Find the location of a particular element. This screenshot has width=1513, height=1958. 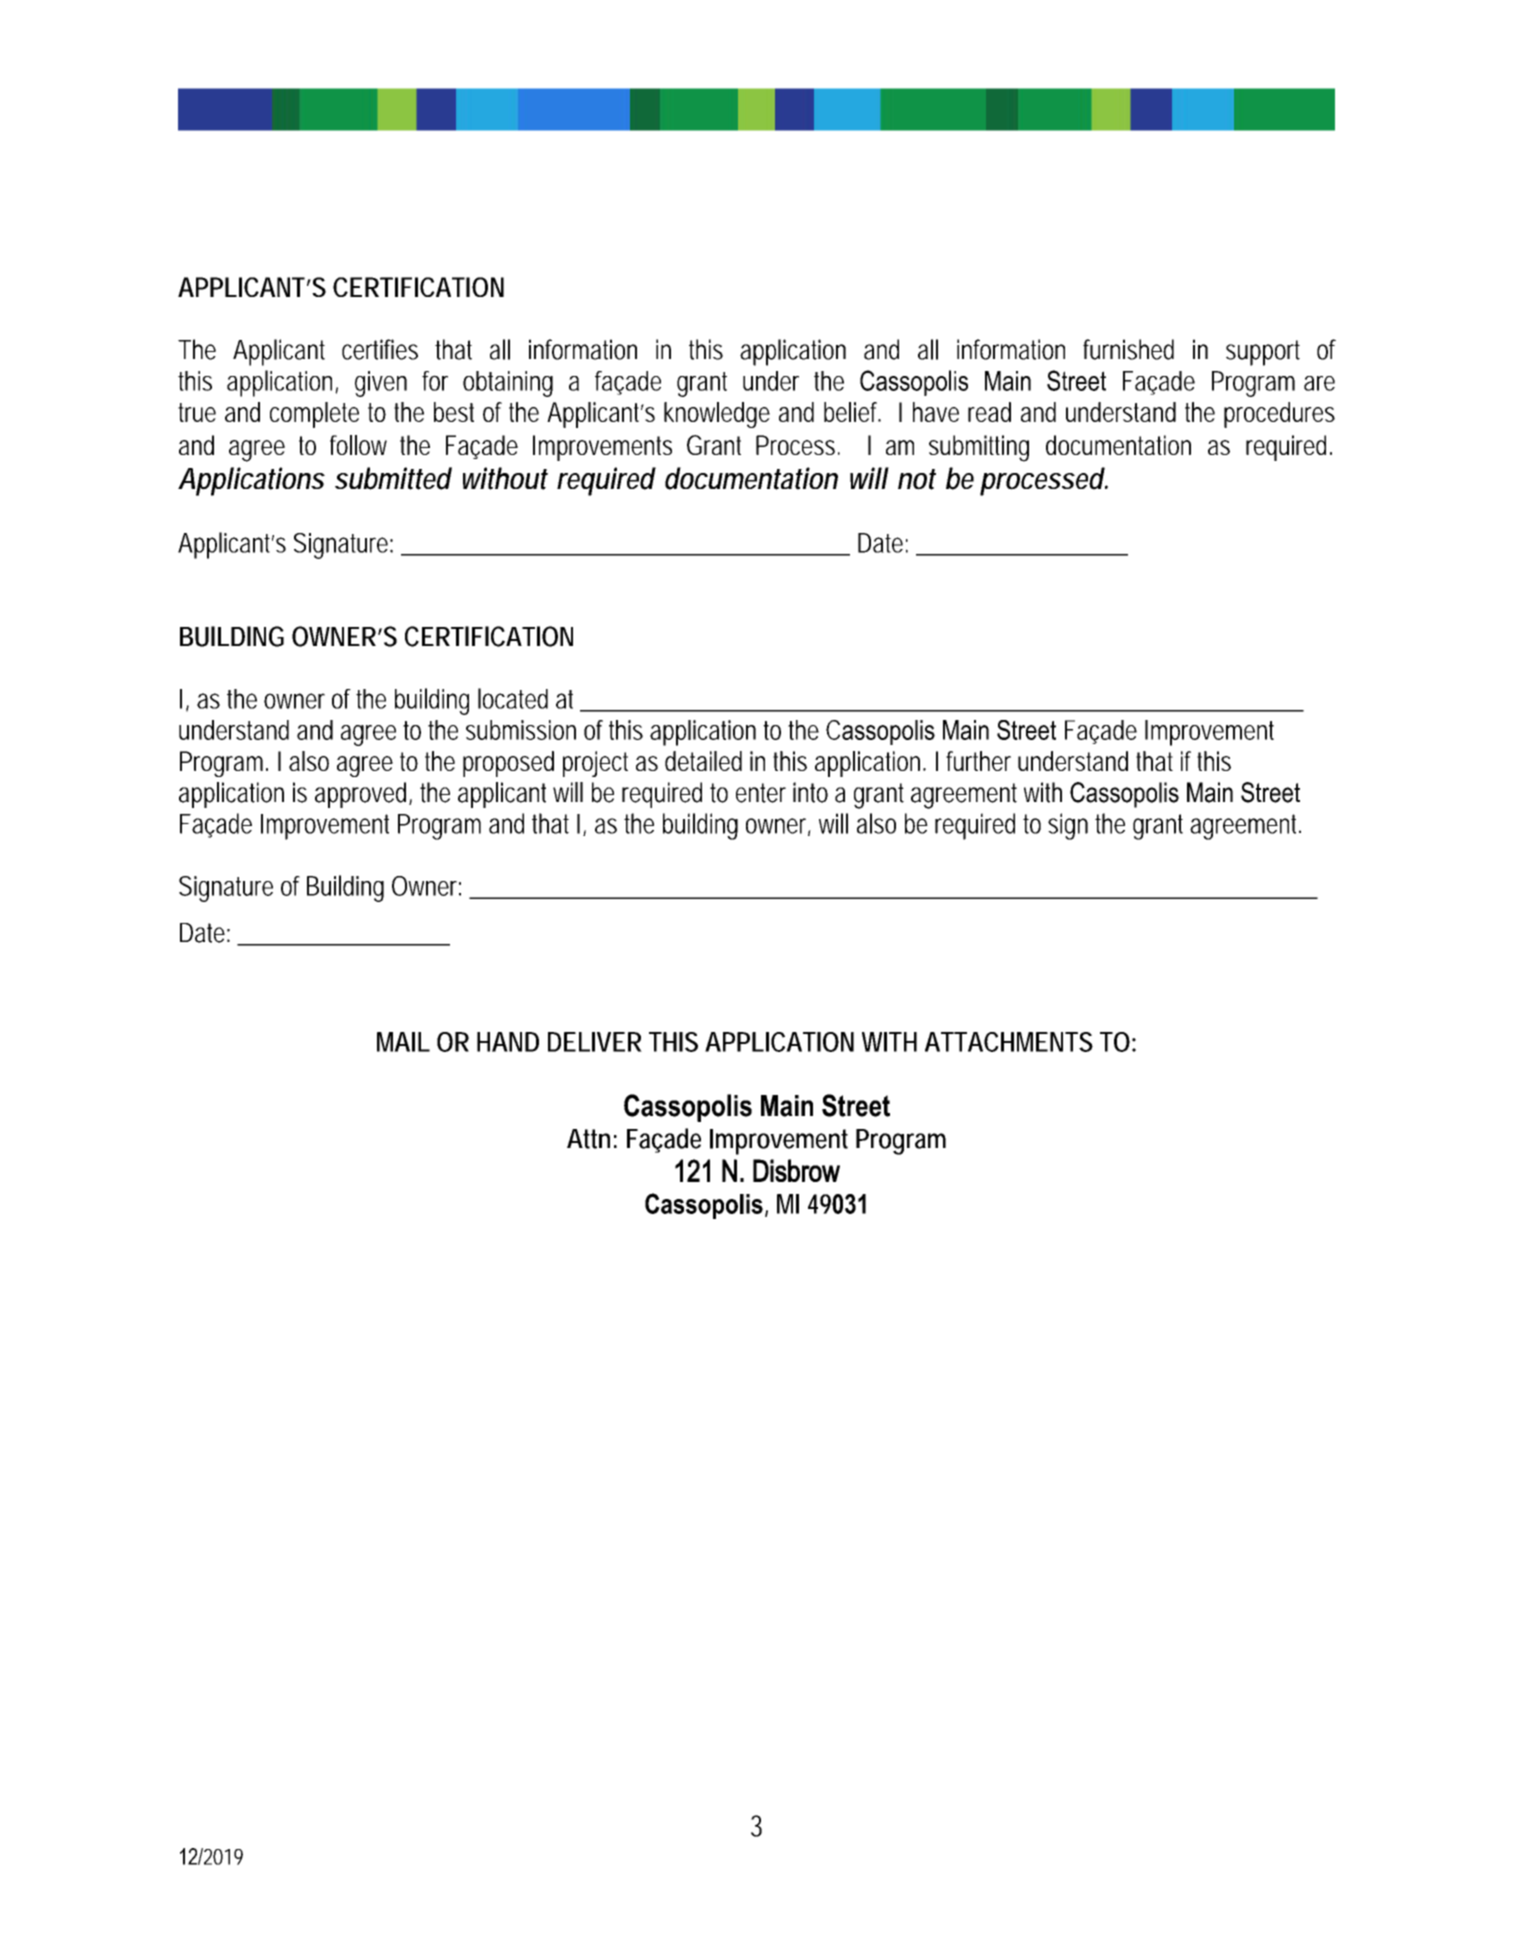

given is located at coordinates (381, 384).
